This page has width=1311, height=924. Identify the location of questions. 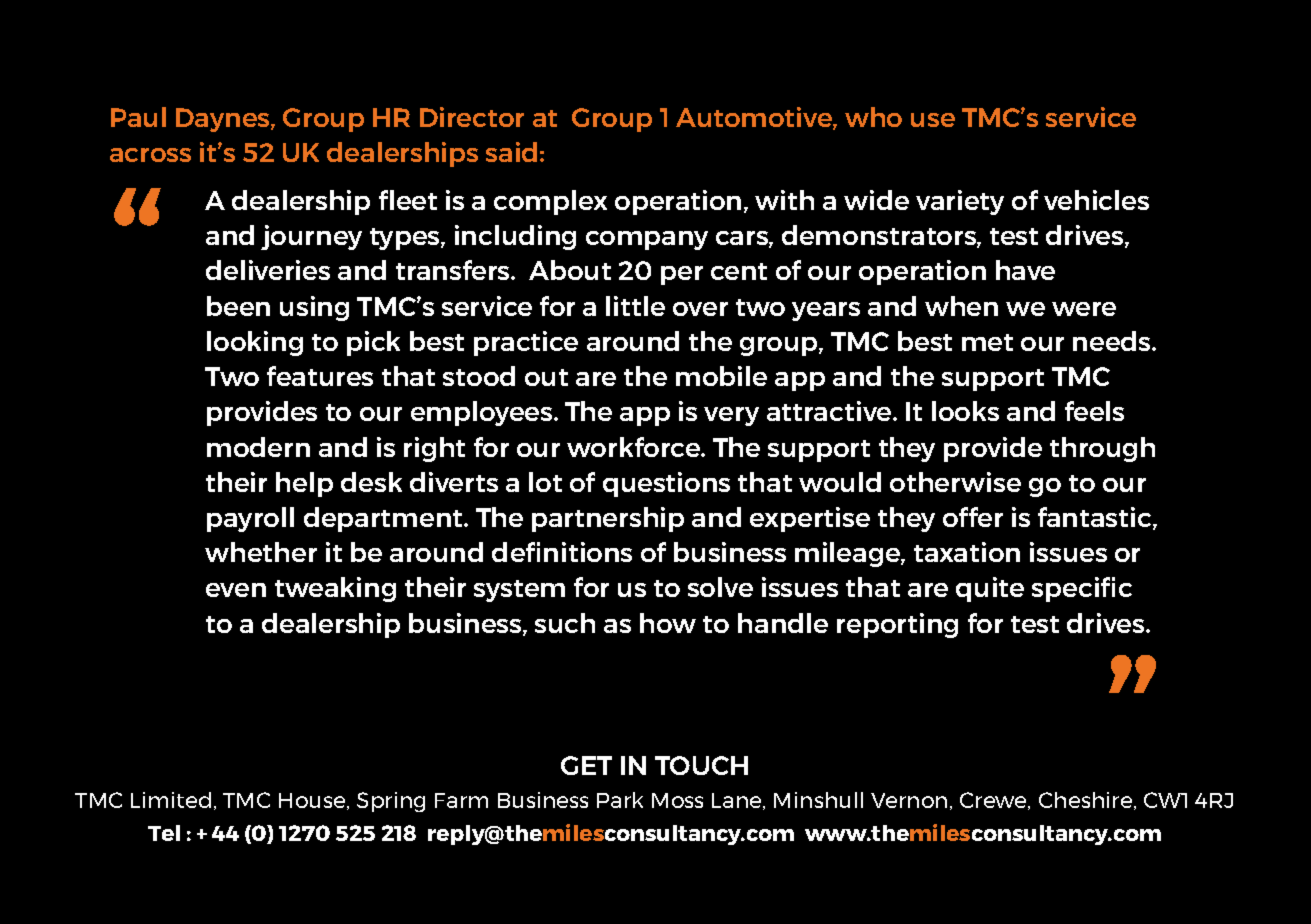
(666, 484).
